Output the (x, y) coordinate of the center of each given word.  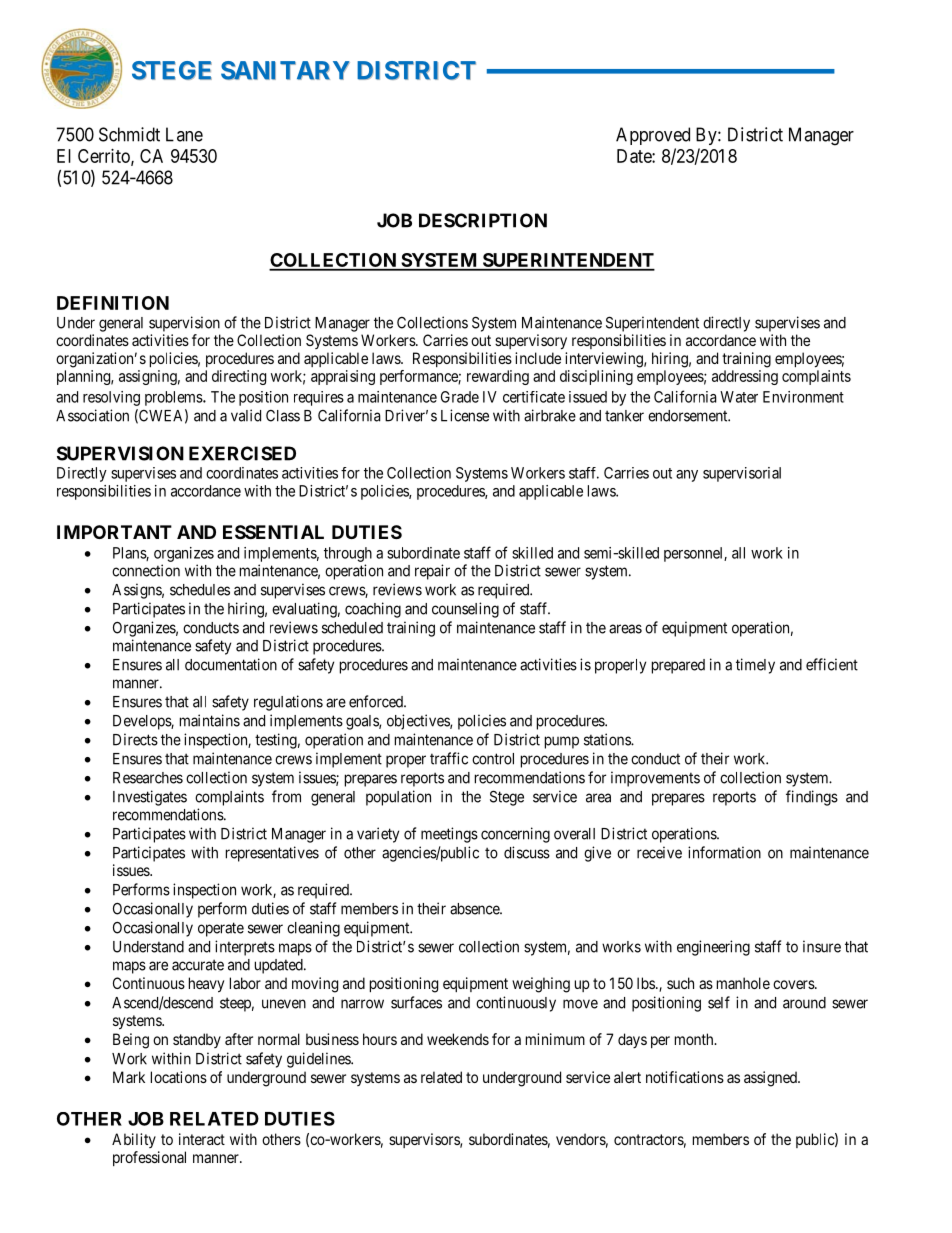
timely (755, 666)
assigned (771, 1079)
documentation (231, 664)
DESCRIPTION (483, 220)
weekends (458, 1039)
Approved (653, 136)
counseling (465, 610)
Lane (184, 134)
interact (202, 1139)
